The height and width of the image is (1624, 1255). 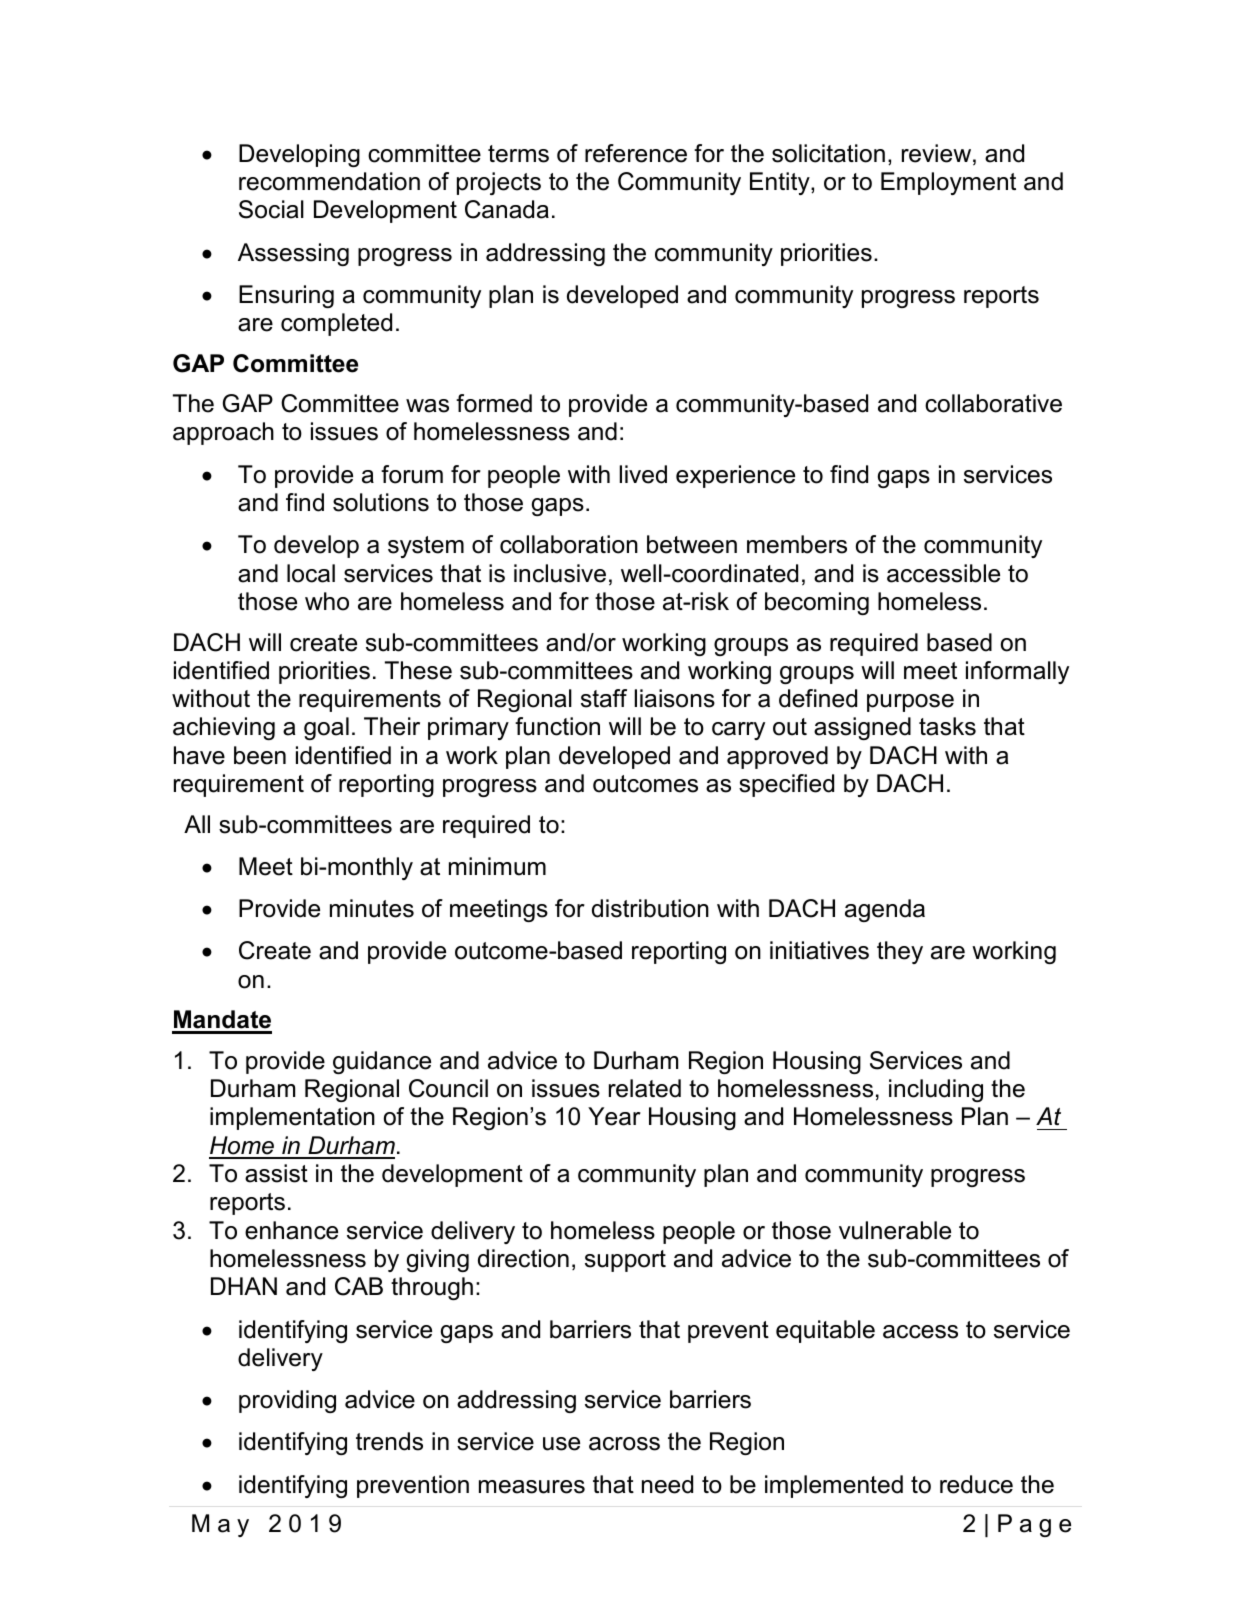 I want to click on been, so click(x=260, y=755).
